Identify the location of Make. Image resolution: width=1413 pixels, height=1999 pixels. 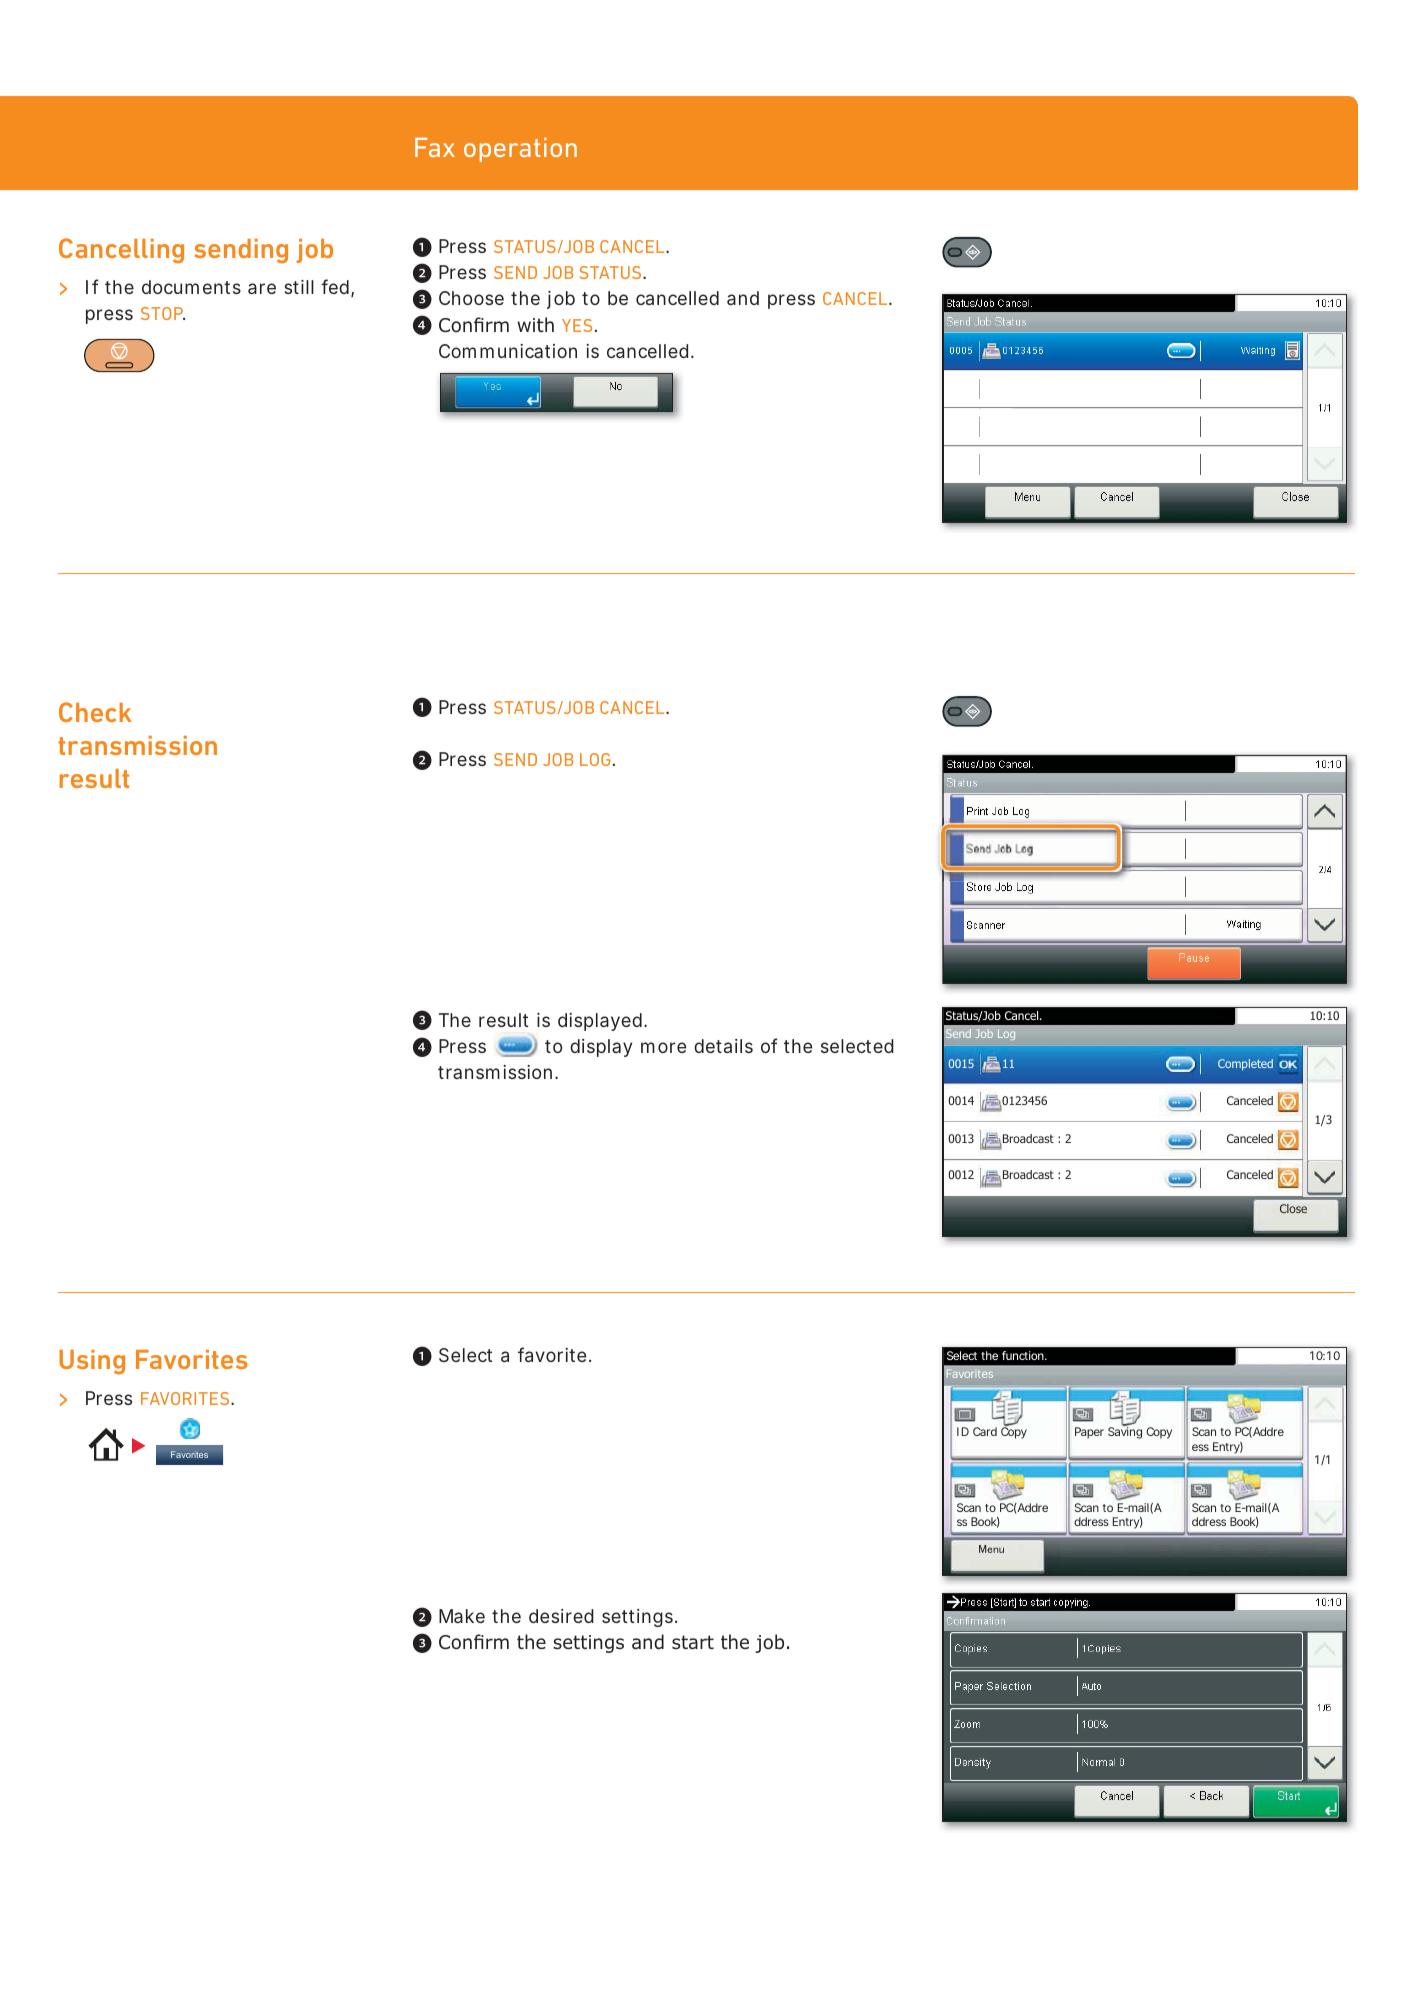
(462, 1616).
